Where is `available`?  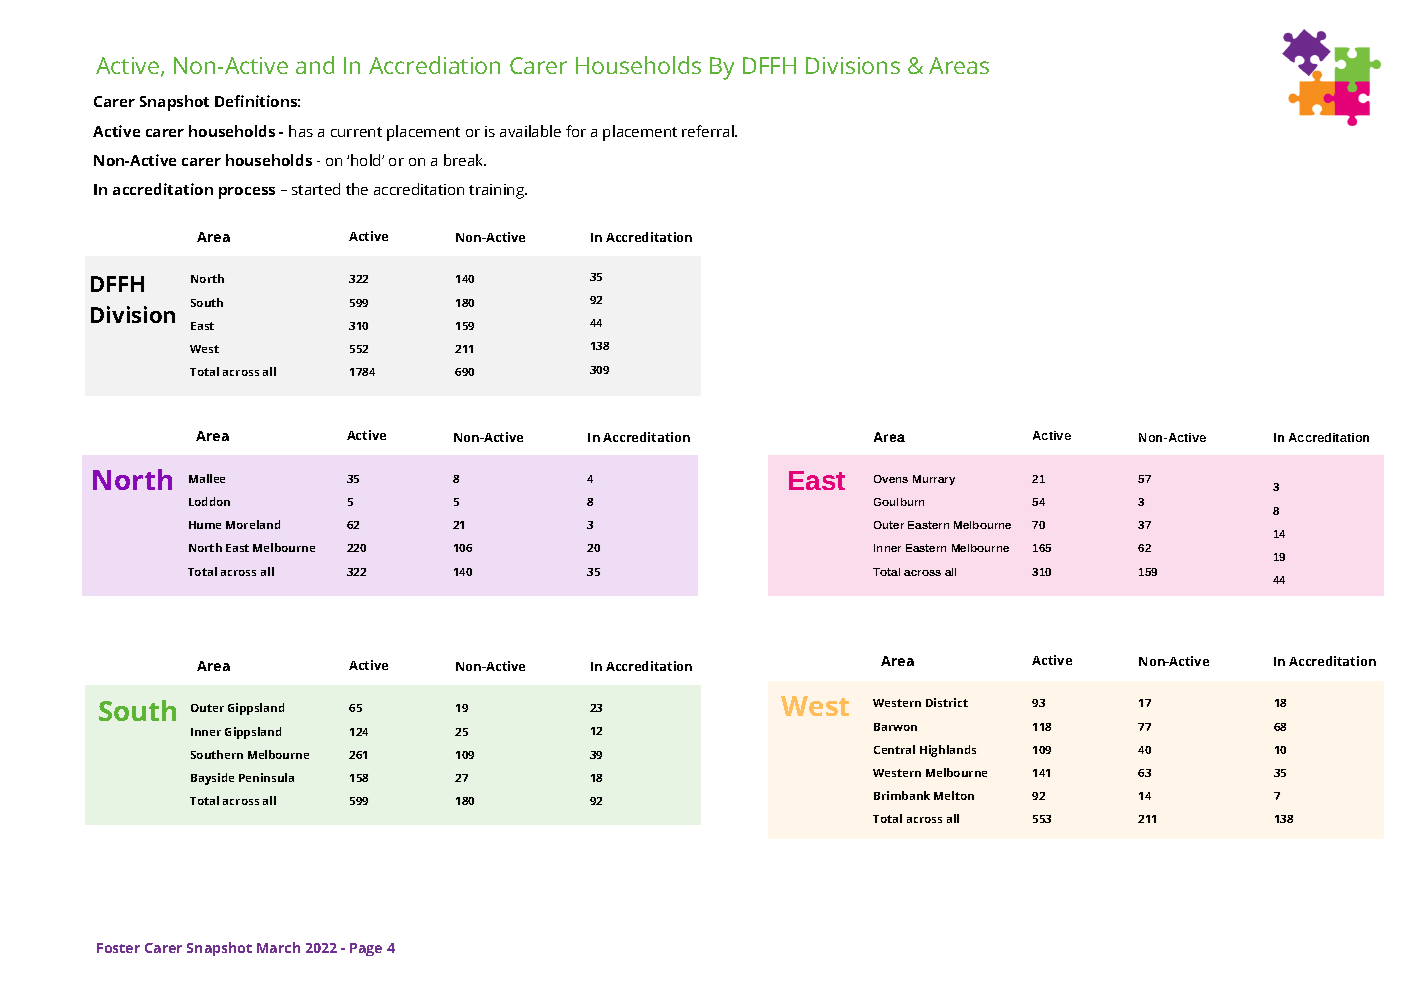 available is located at coordinates (530, 131).
